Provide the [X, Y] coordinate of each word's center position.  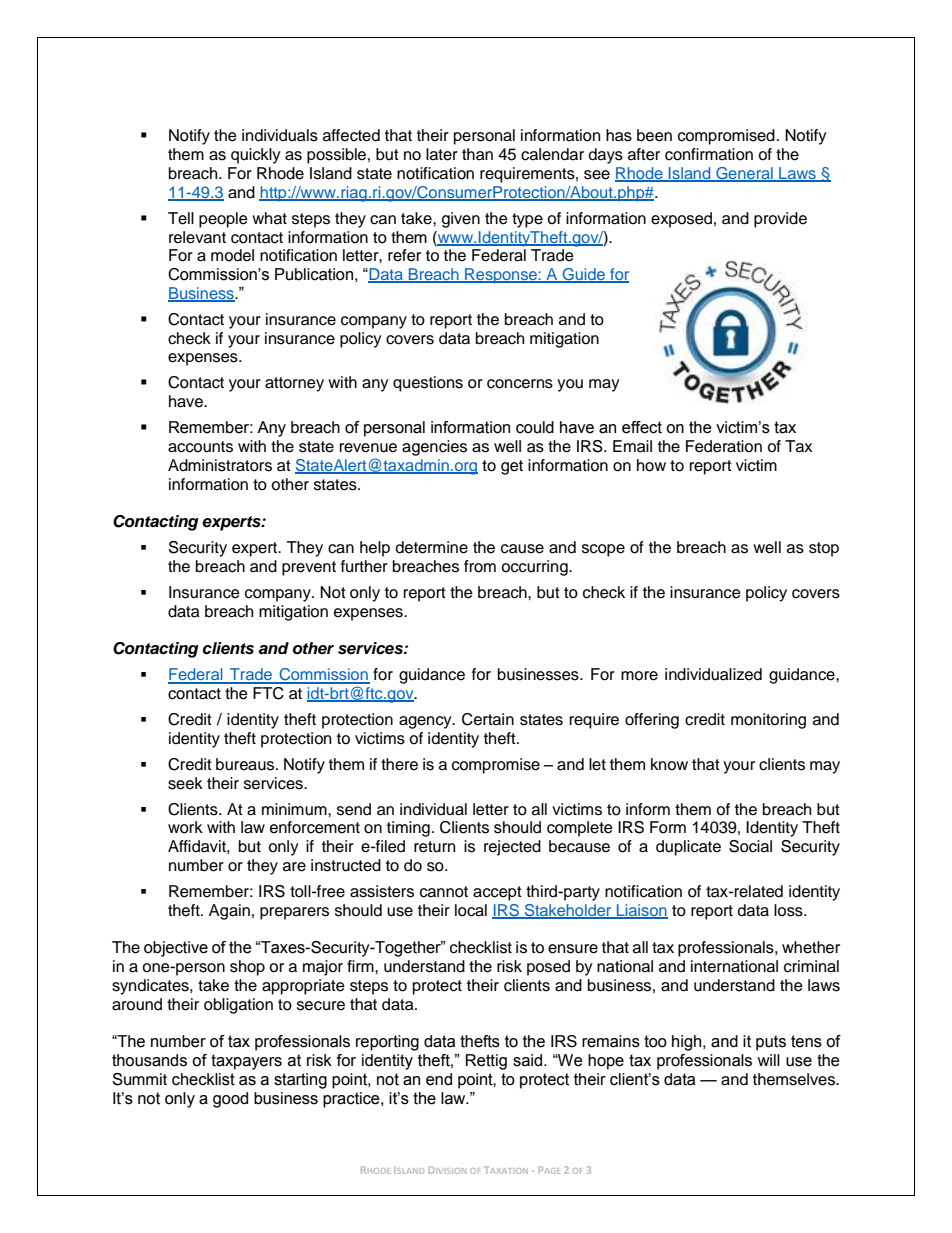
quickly [256, 156]
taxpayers [246, 1062]
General [744, 174]
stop [824, 549]
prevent [309, 568]
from [480, 566]
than [477, 154]
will [768, 1060]
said [527, 1060]
